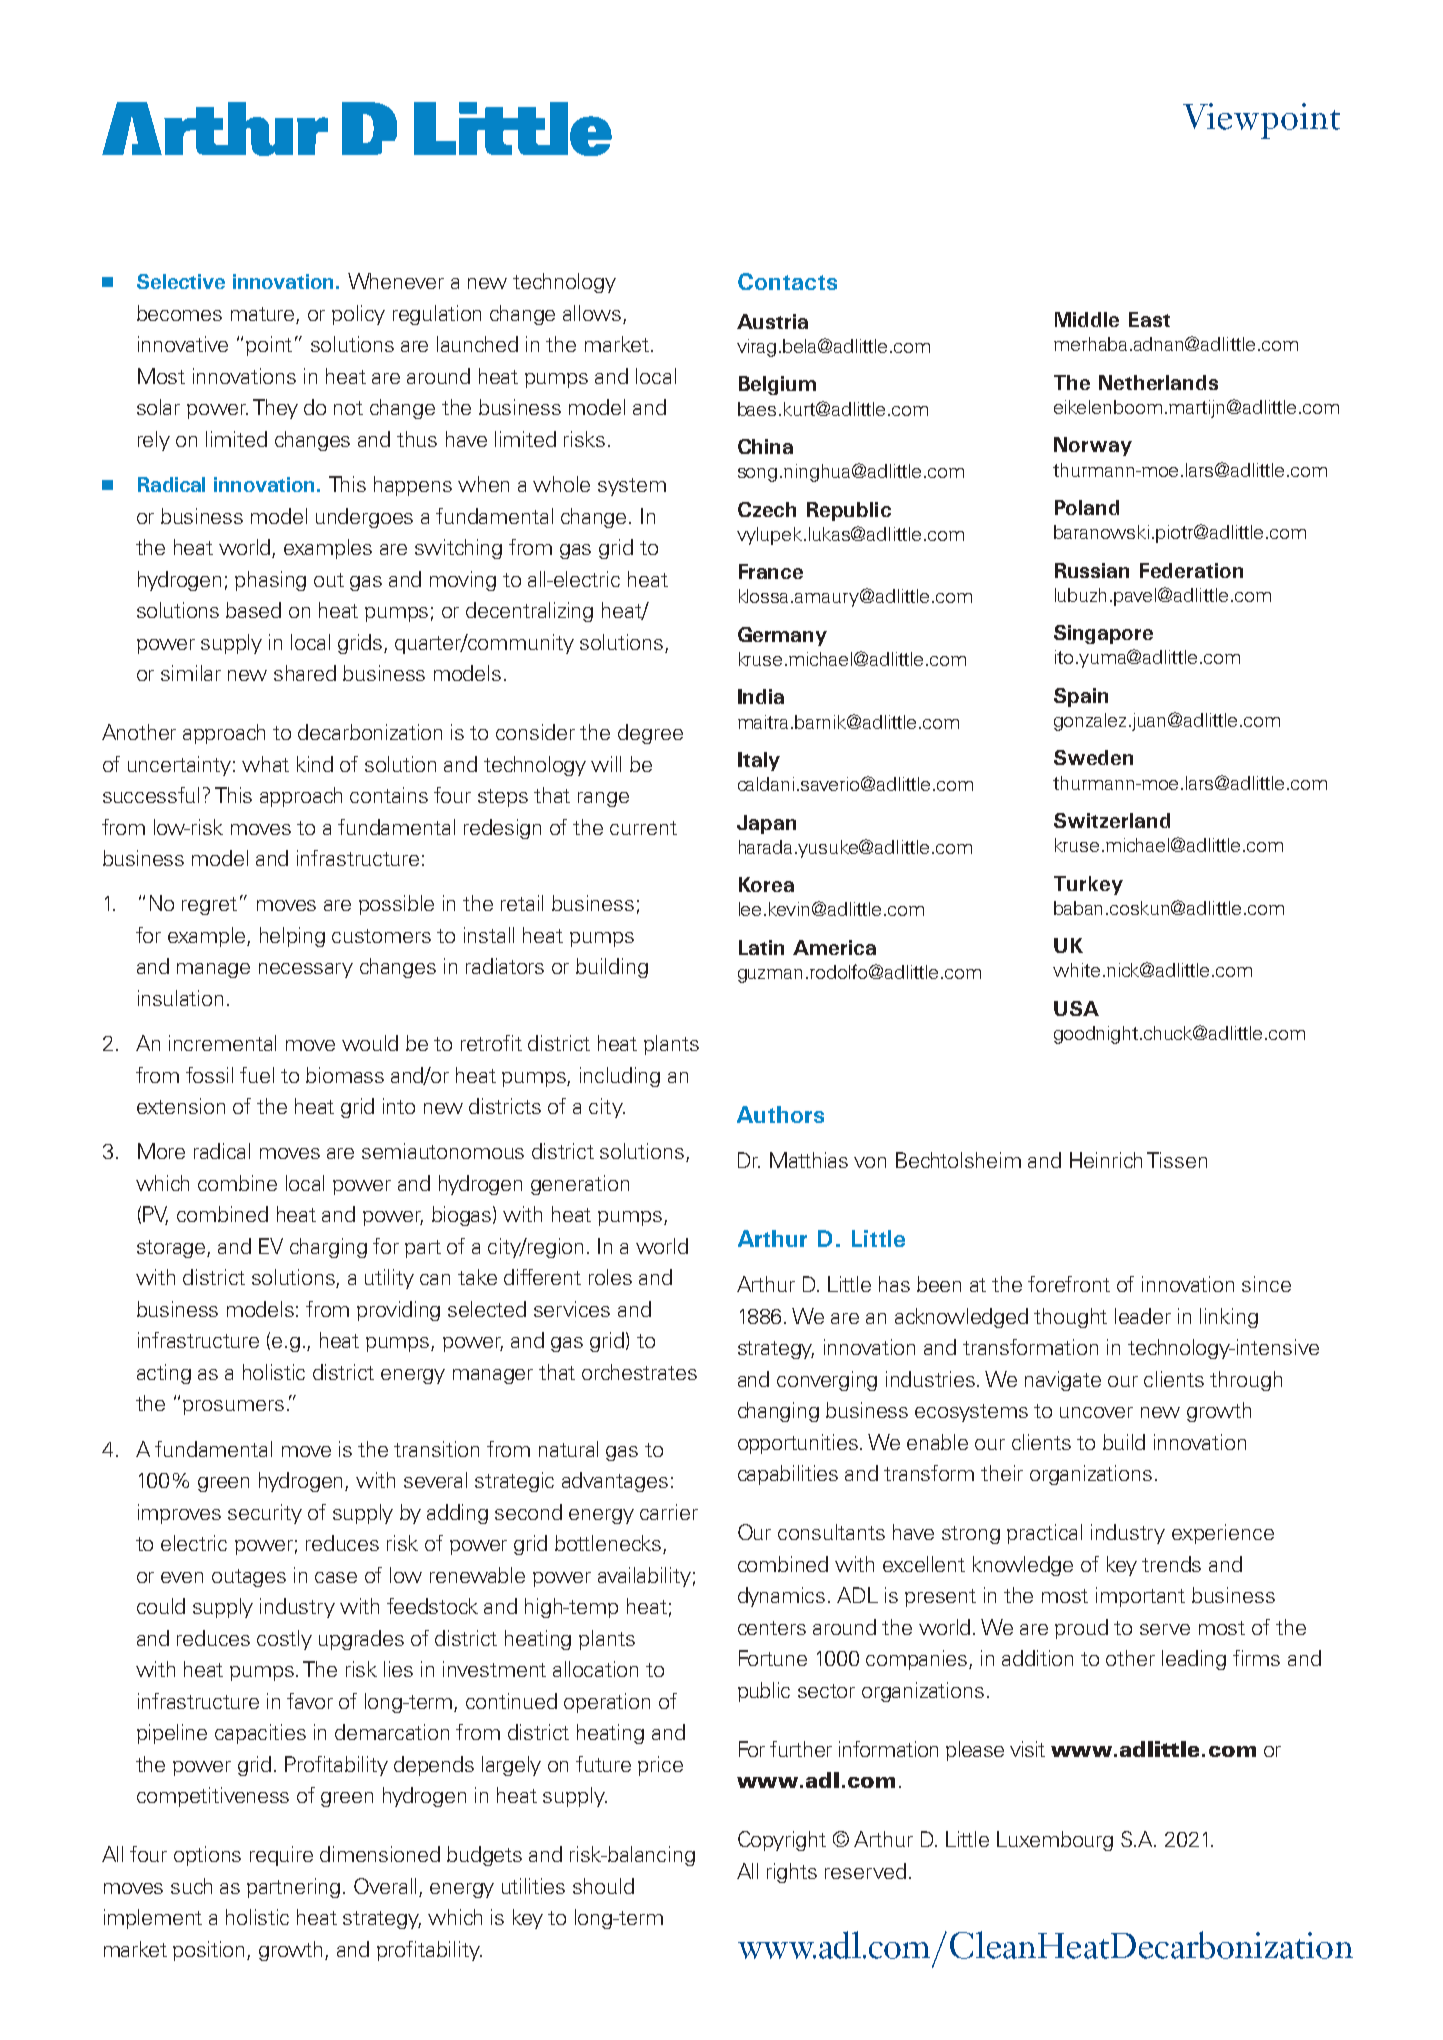 This page has height=2040, width=1443. I want to click on policy, so click(358, 315).
